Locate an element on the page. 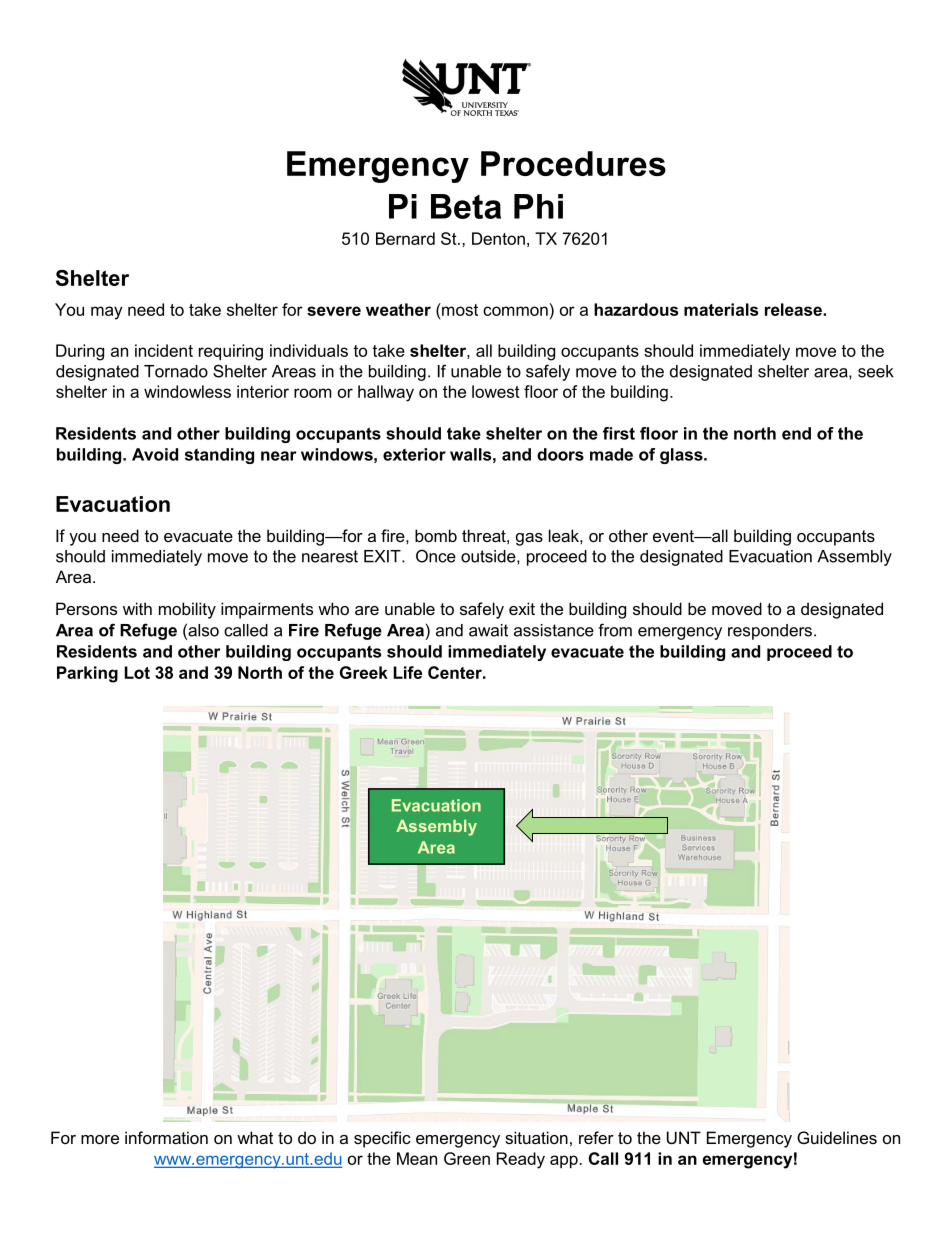  bomb is located at coordinates (436, 535).
